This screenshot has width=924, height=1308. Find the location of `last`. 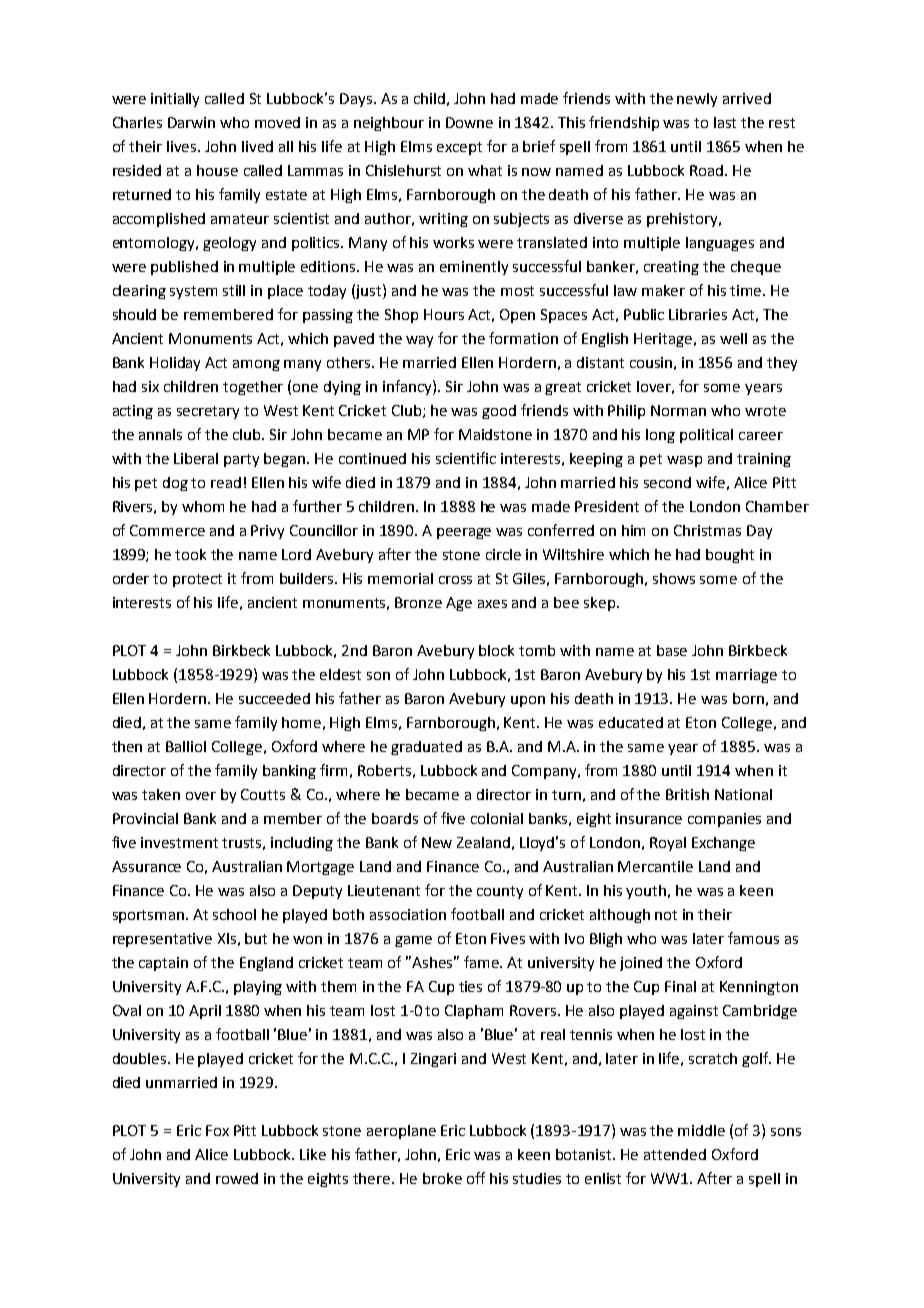

last is located at coordinates (725, 122).
